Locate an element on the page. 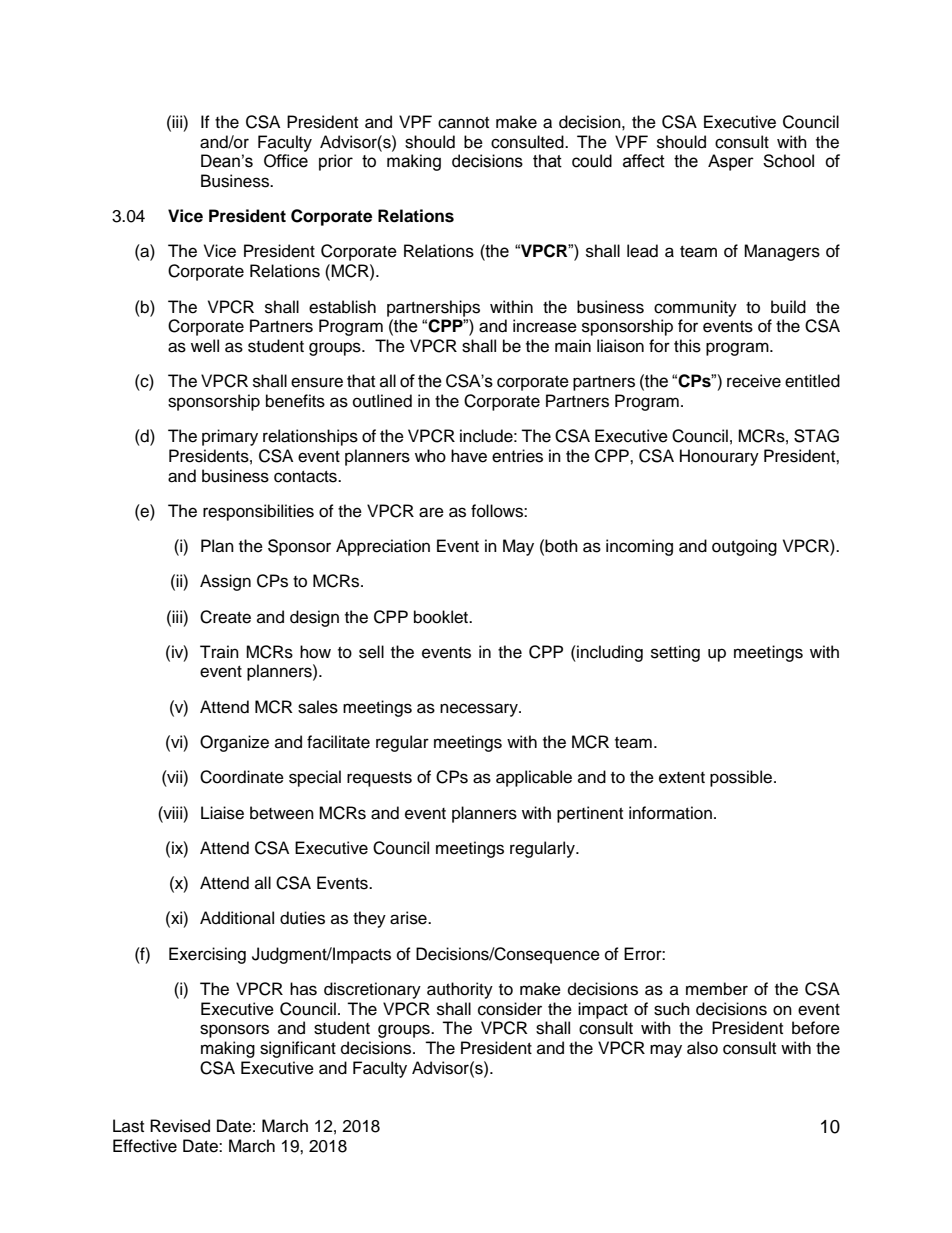  primary is located at coordinates (230, 437).
